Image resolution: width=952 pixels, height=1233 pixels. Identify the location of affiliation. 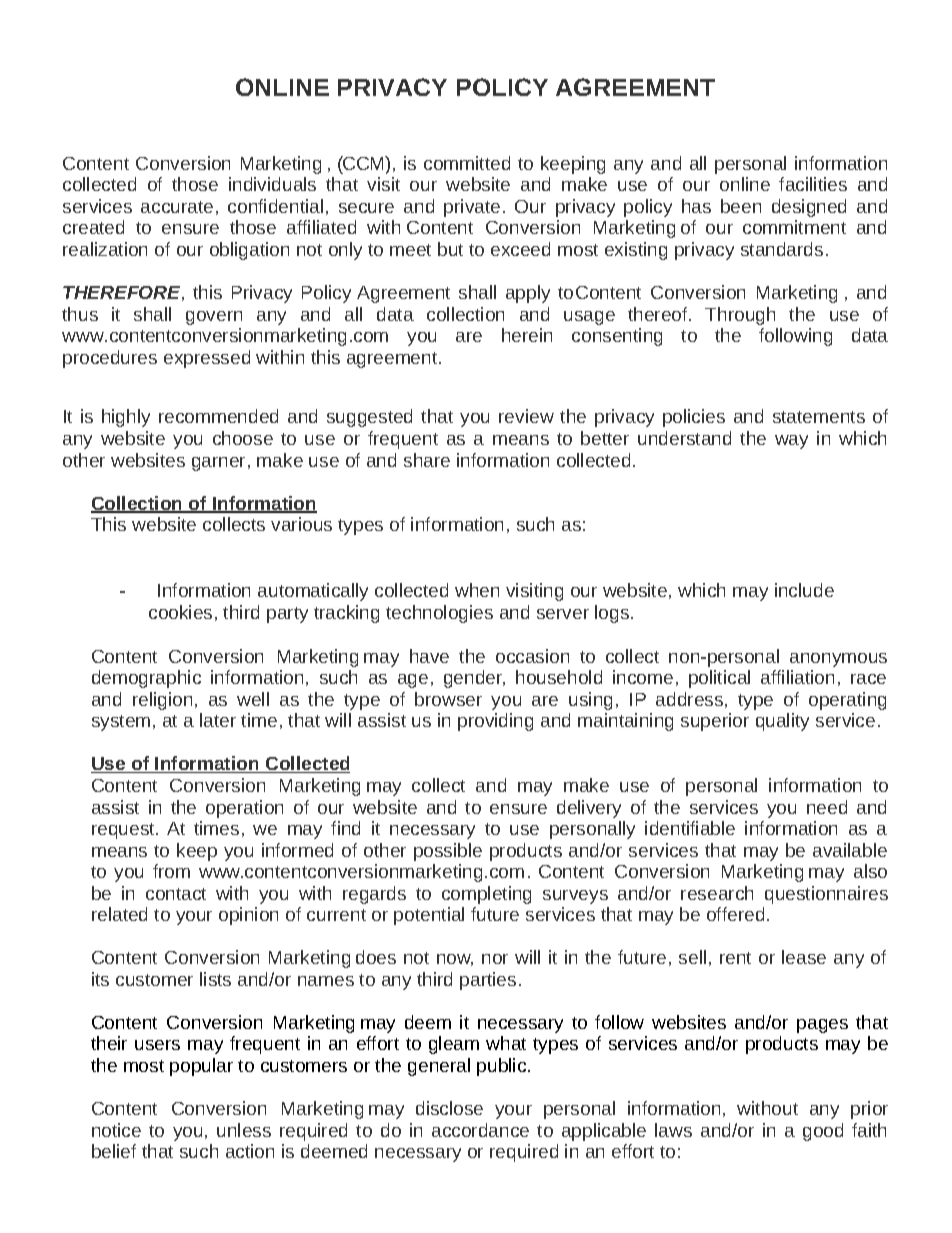
(797, 677).
